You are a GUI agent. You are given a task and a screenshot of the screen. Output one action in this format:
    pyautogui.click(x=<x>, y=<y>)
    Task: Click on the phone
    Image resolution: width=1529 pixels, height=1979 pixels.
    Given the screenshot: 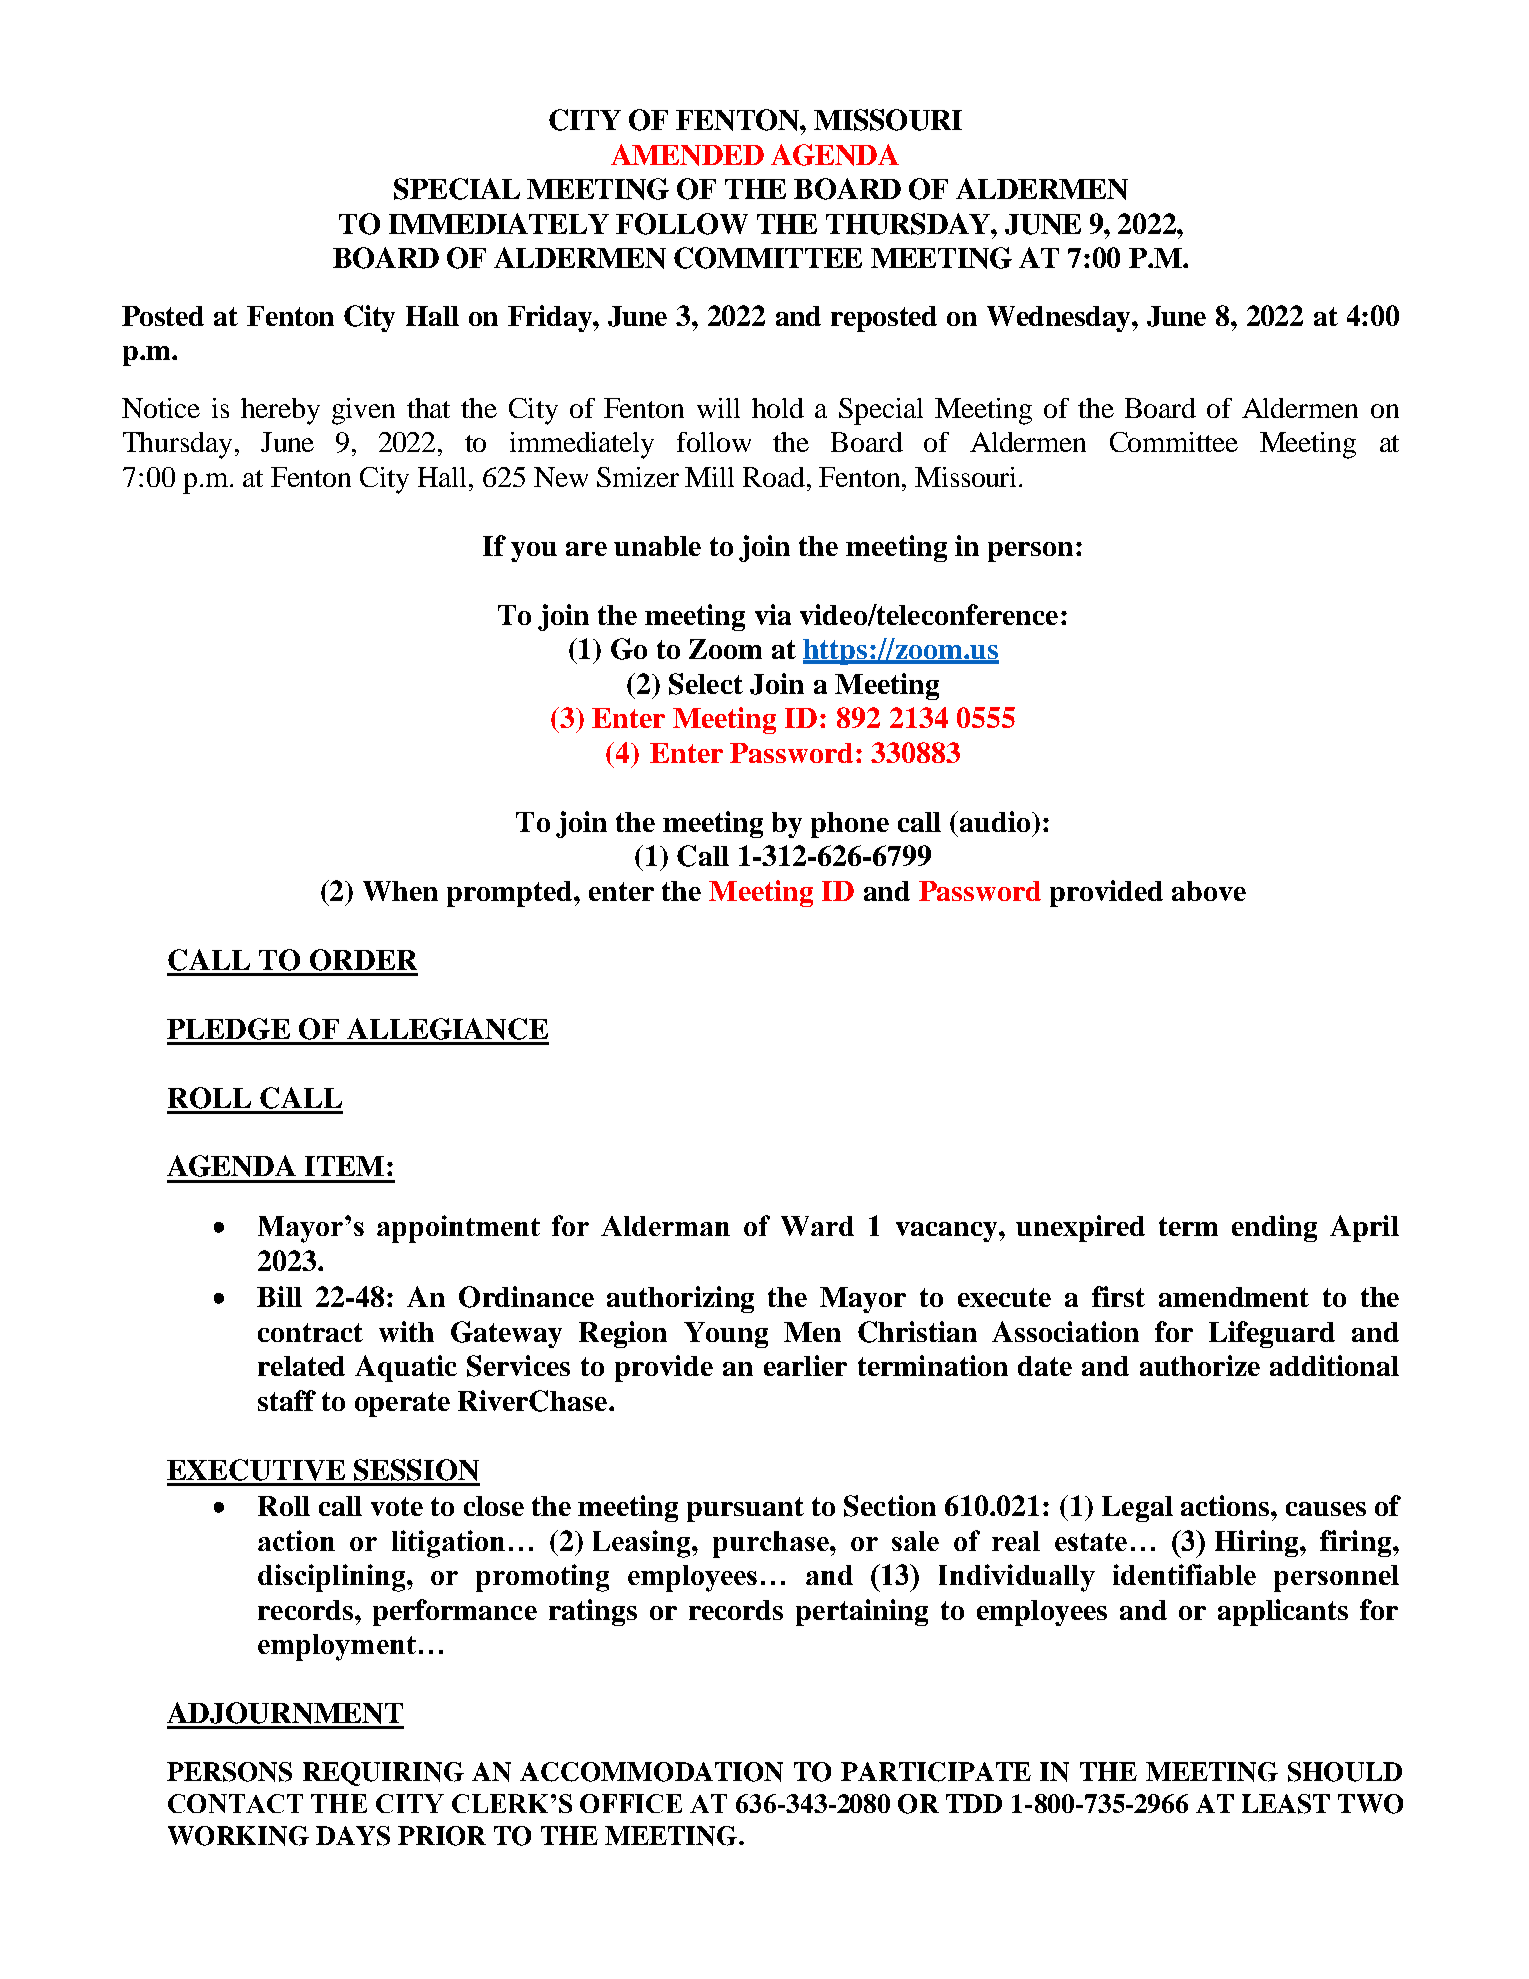 What is the action you would take?
    pyautogui.click(x=850, y=825)
